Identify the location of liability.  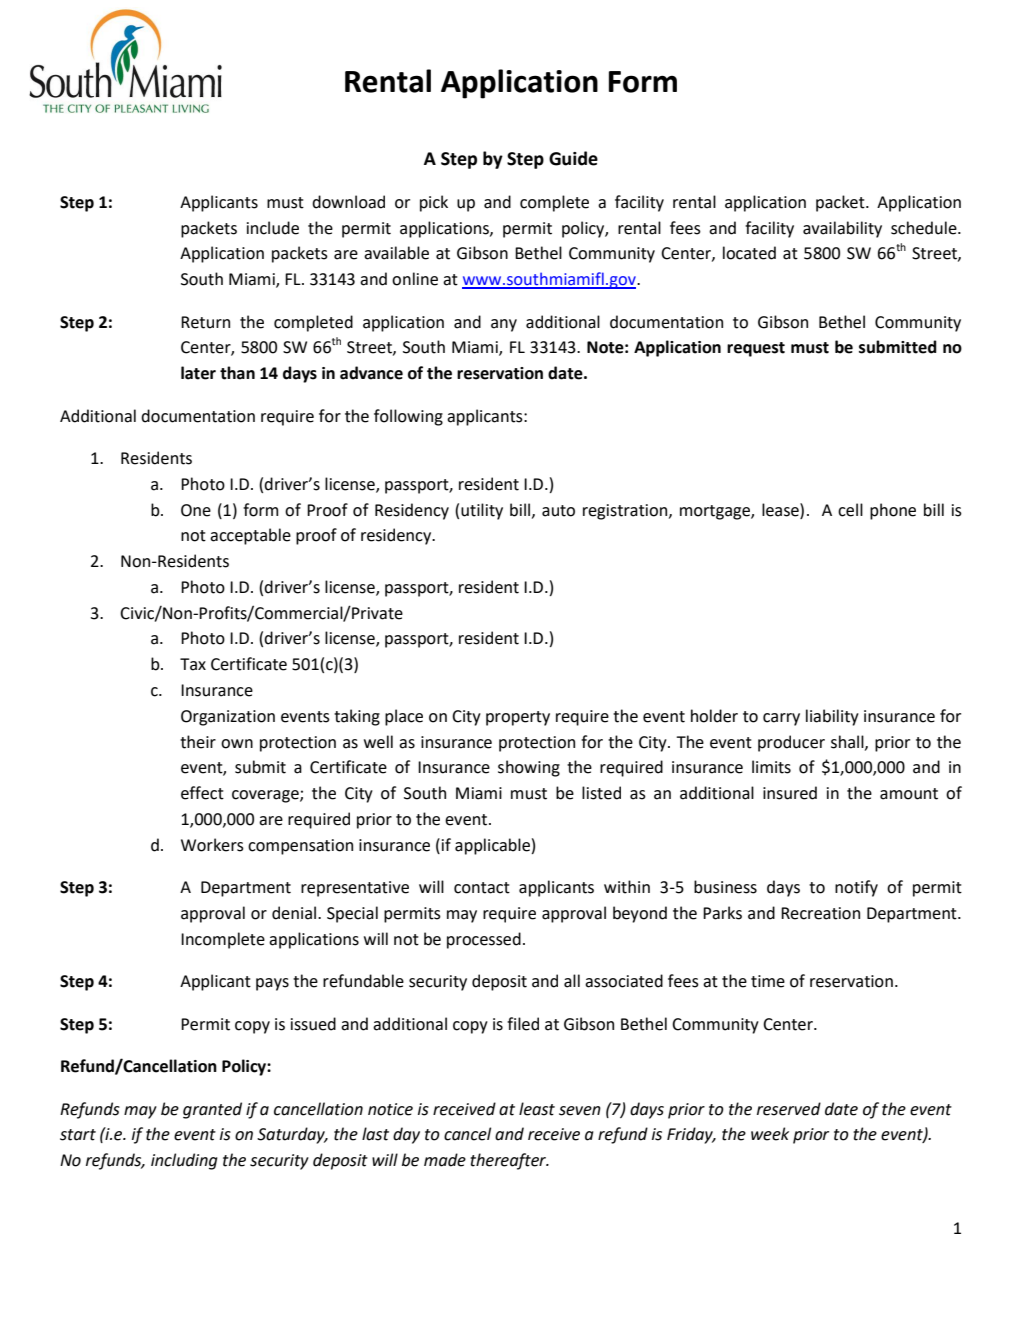
(832, 717).
